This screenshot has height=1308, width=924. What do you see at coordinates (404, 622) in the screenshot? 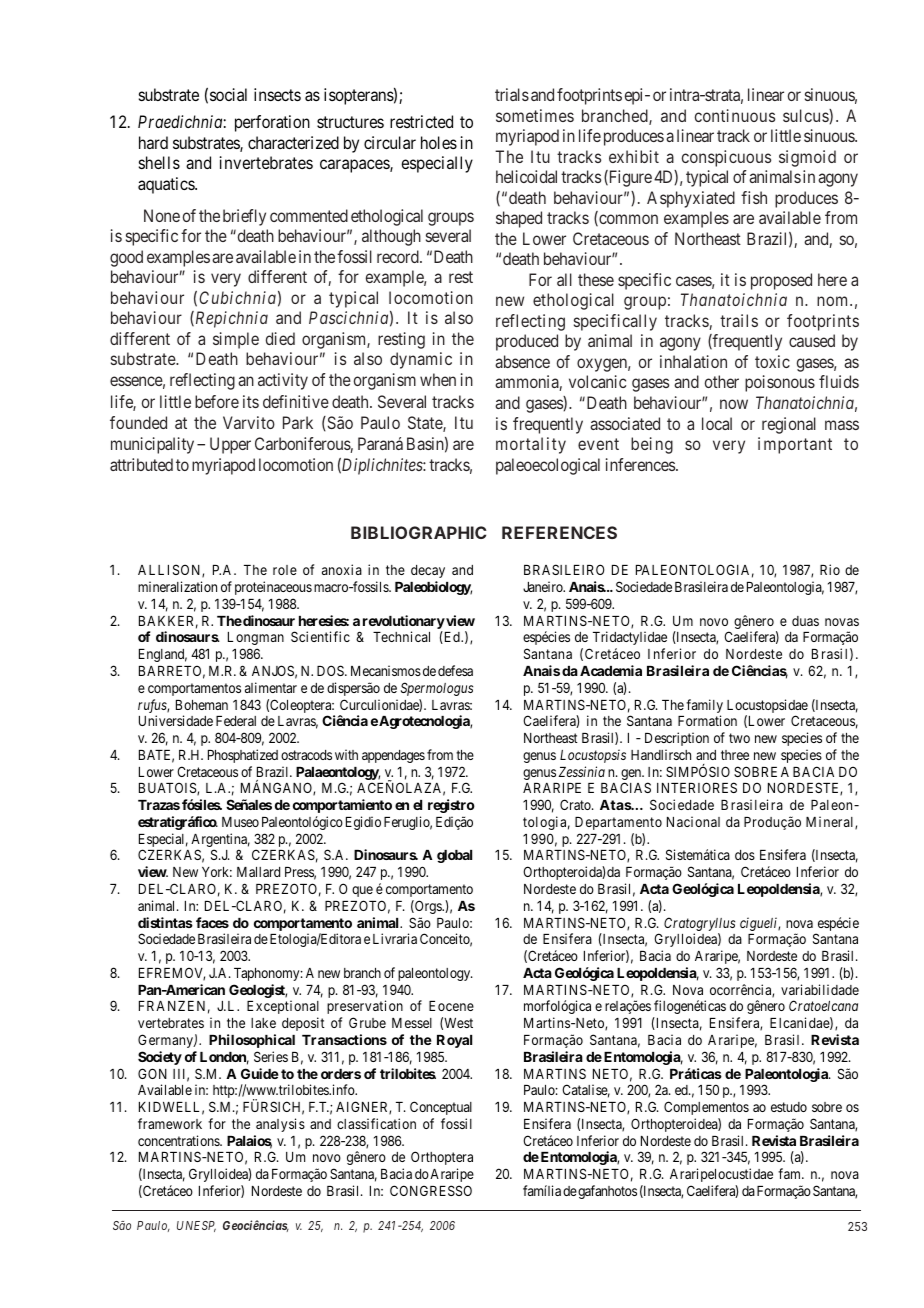
I see `revolutionary` at bounding box center [404, 622].
